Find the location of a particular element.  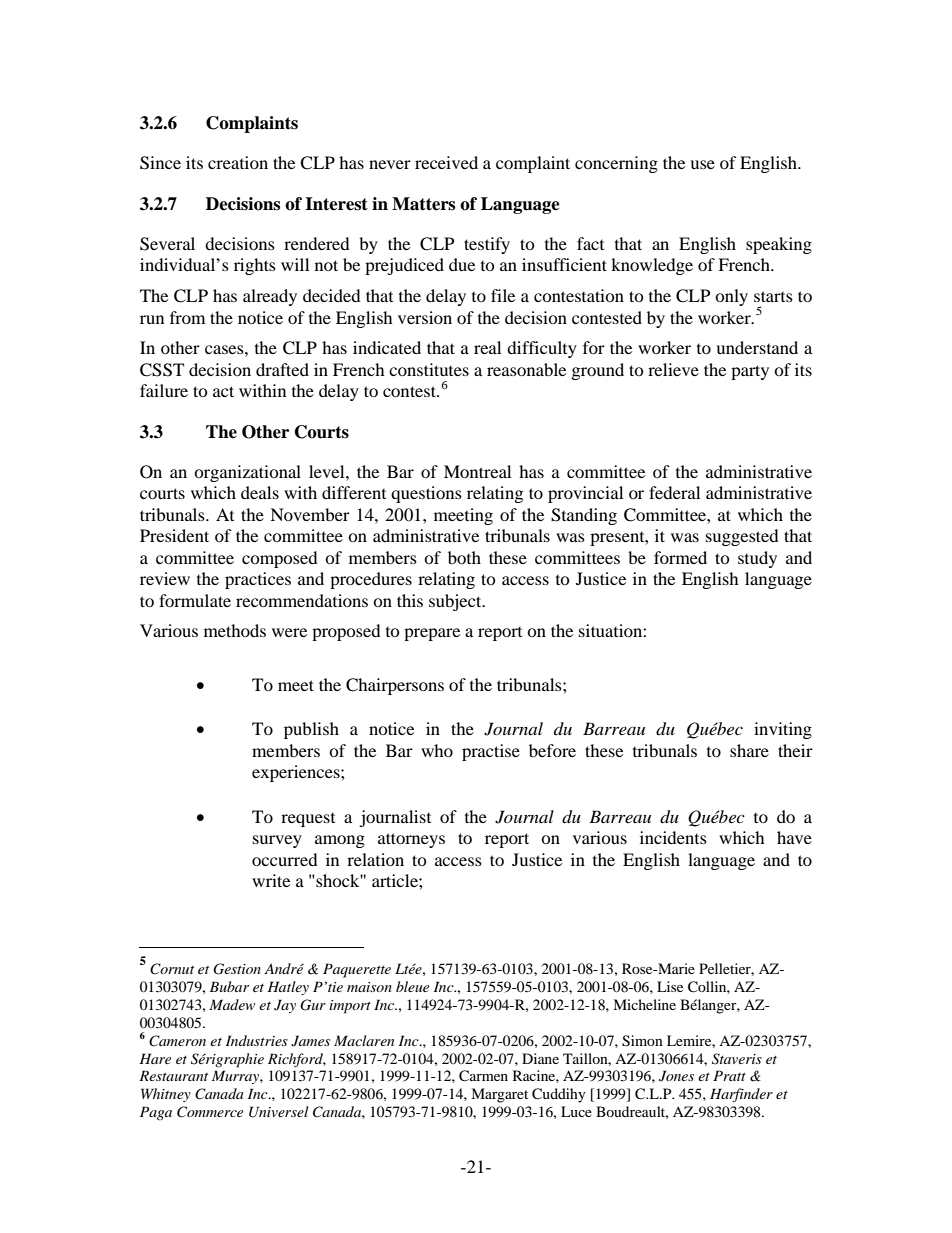

constitutes is located at coordinates (429, 369).
